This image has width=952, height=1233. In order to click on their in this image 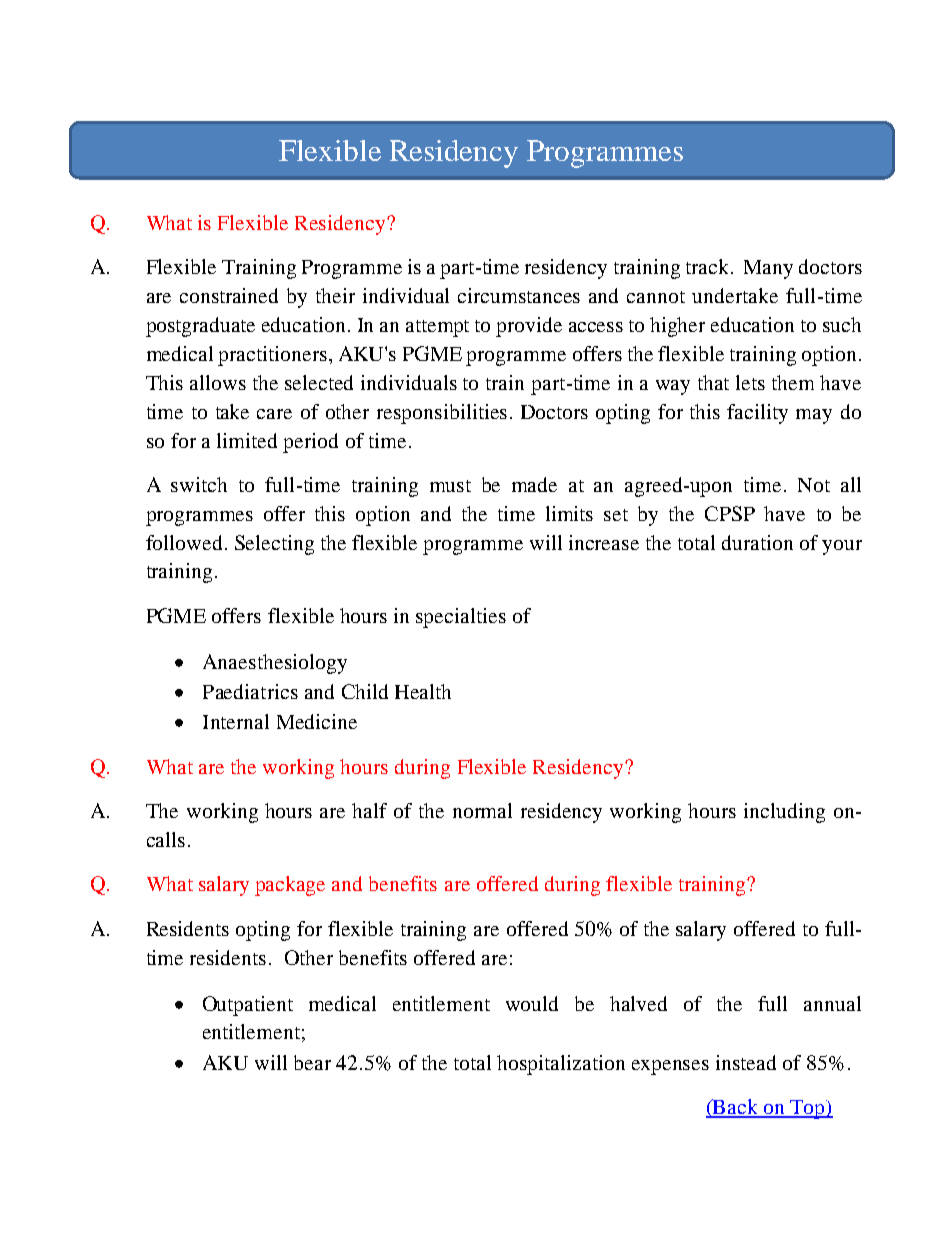, I will do `click(335, 295)`.
